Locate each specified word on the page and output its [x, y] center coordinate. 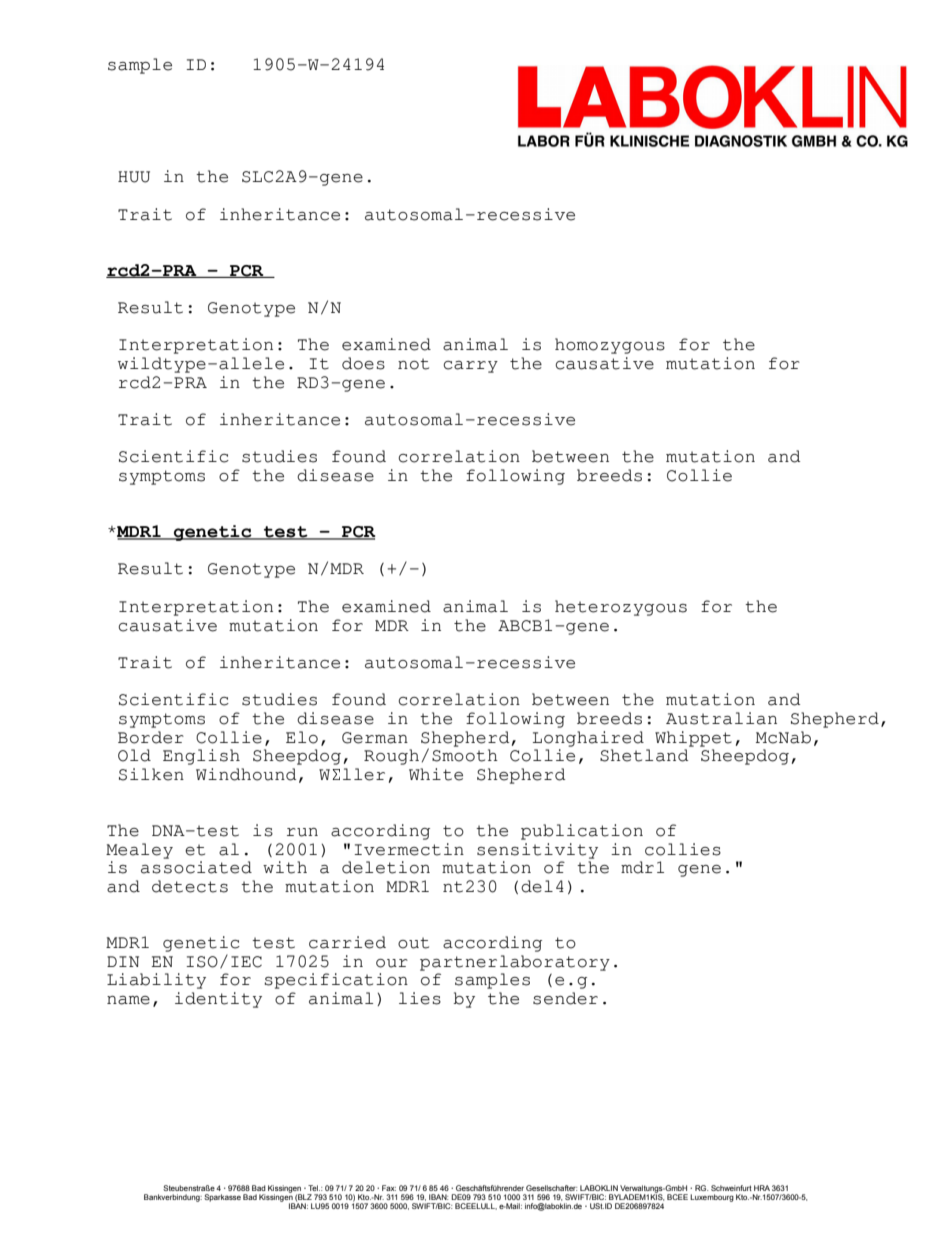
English [201, 757]
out [413, 943]
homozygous [610, 346]
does [363, 363]
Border [151, 737]
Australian [721, 718]
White [436, 774]
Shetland [644, 755]
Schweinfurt [731, 1188]
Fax [389, 1188]
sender [565, 998]
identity [218, 1000]
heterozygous [621, 608]
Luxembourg [712, 1198]
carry [470, 367]
